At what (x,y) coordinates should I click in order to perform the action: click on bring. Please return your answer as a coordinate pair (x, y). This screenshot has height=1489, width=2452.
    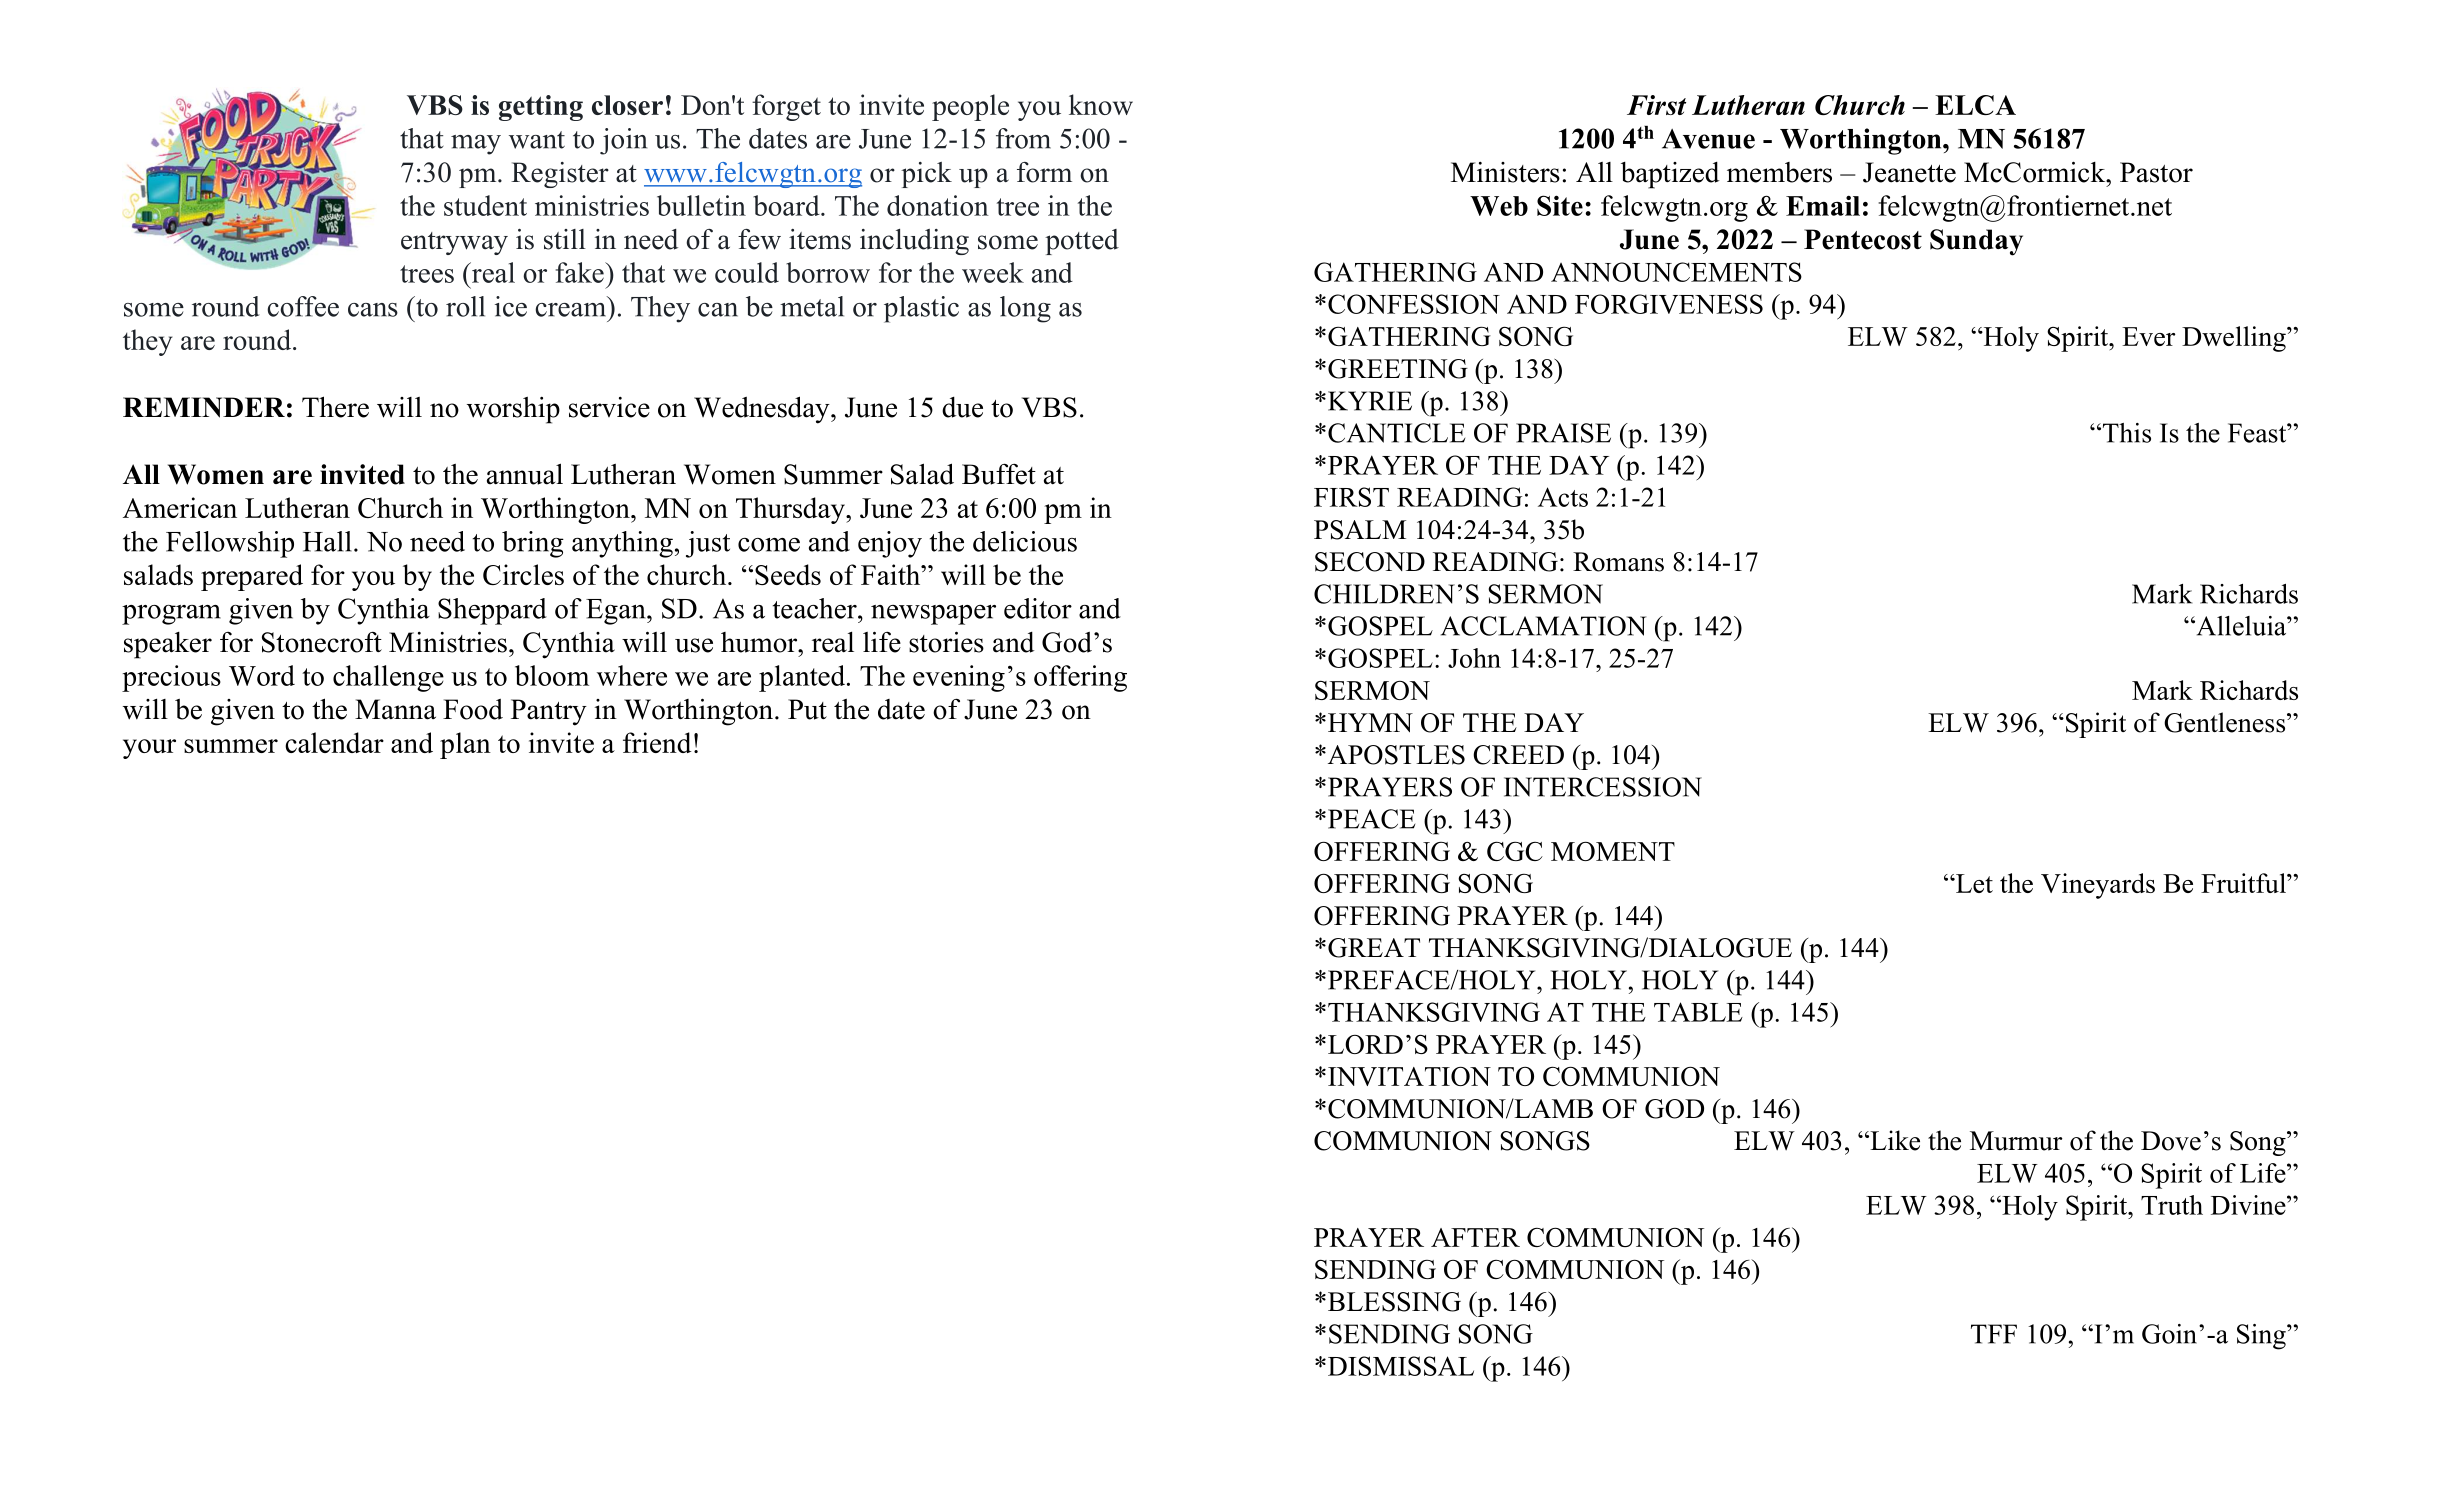
    Looking at the image, I should click on (533, 544).
